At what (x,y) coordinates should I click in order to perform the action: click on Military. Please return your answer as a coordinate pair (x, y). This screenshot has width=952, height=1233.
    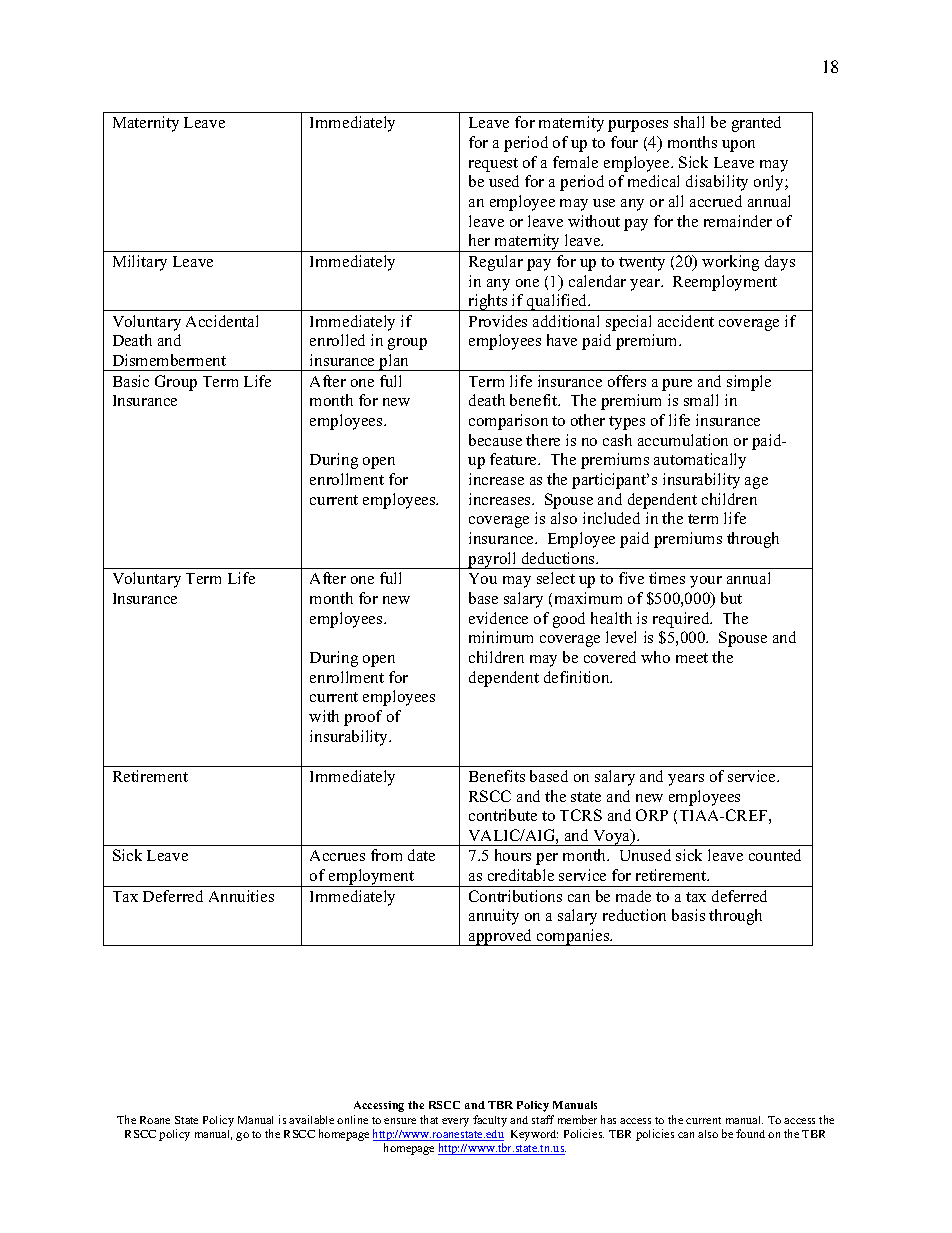
    Looking at the image, I should click on (140, 263).
